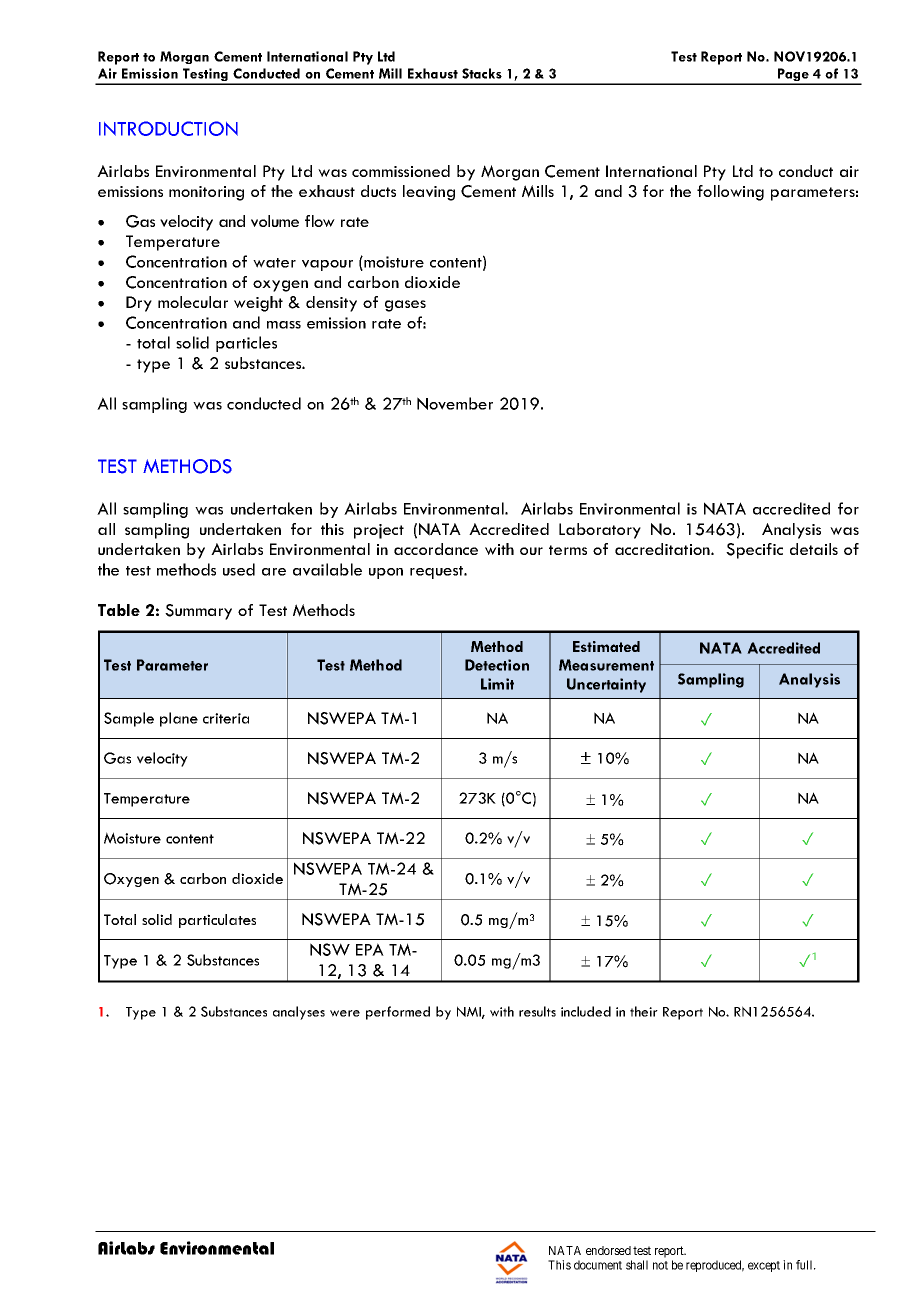 The image size is (924, 1308). What do you see at coordinates (537, 1011) in the screenshot?
I see `results` at bounding box center [537, 1011].
